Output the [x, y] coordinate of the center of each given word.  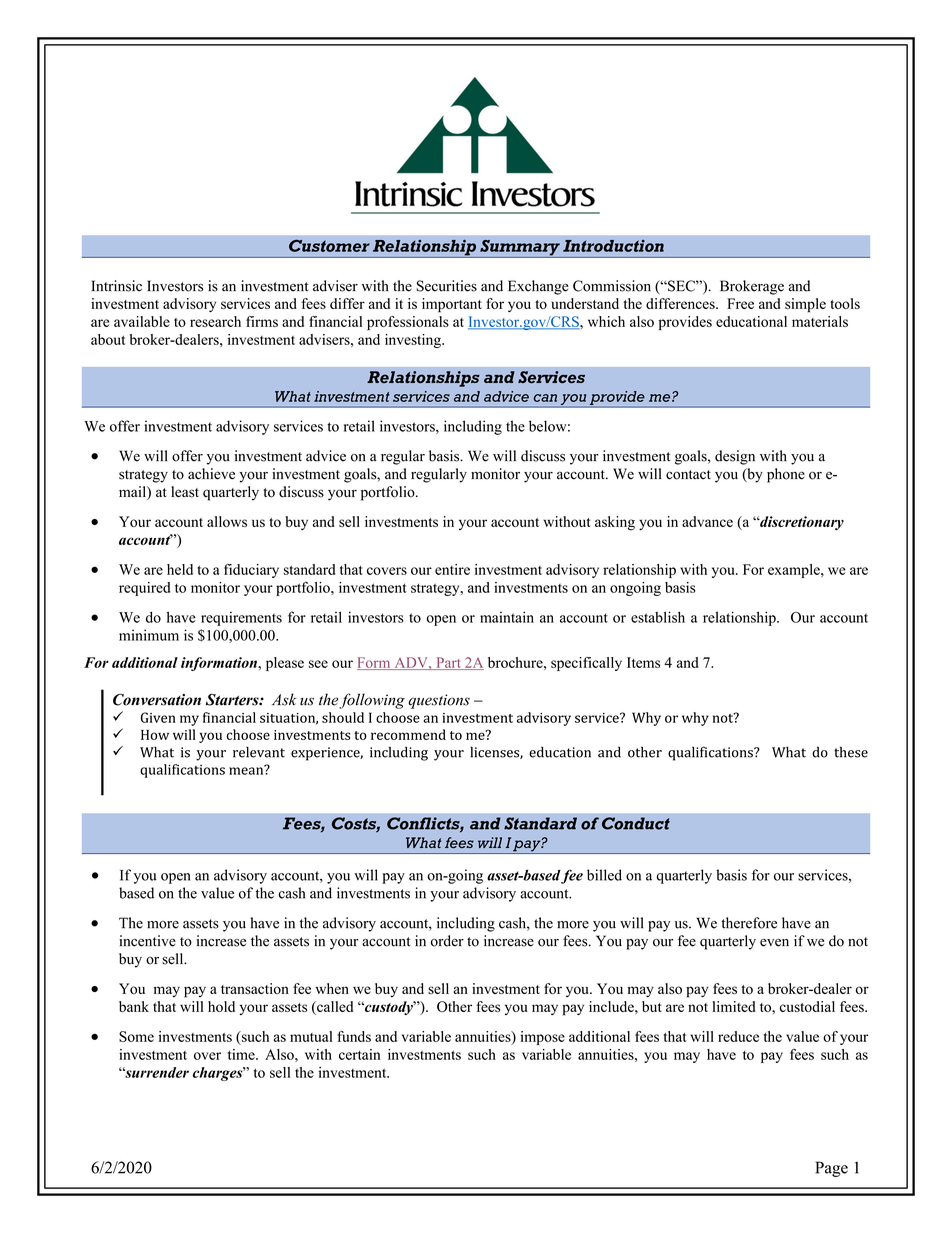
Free [740, 303]
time [242, 1054]
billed [604, 875]
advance [707, 521]
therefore [749, 923]
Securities [447, 286]
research [215, 321]
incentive [147, 941]
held [180, 569]
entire [452, 569]
